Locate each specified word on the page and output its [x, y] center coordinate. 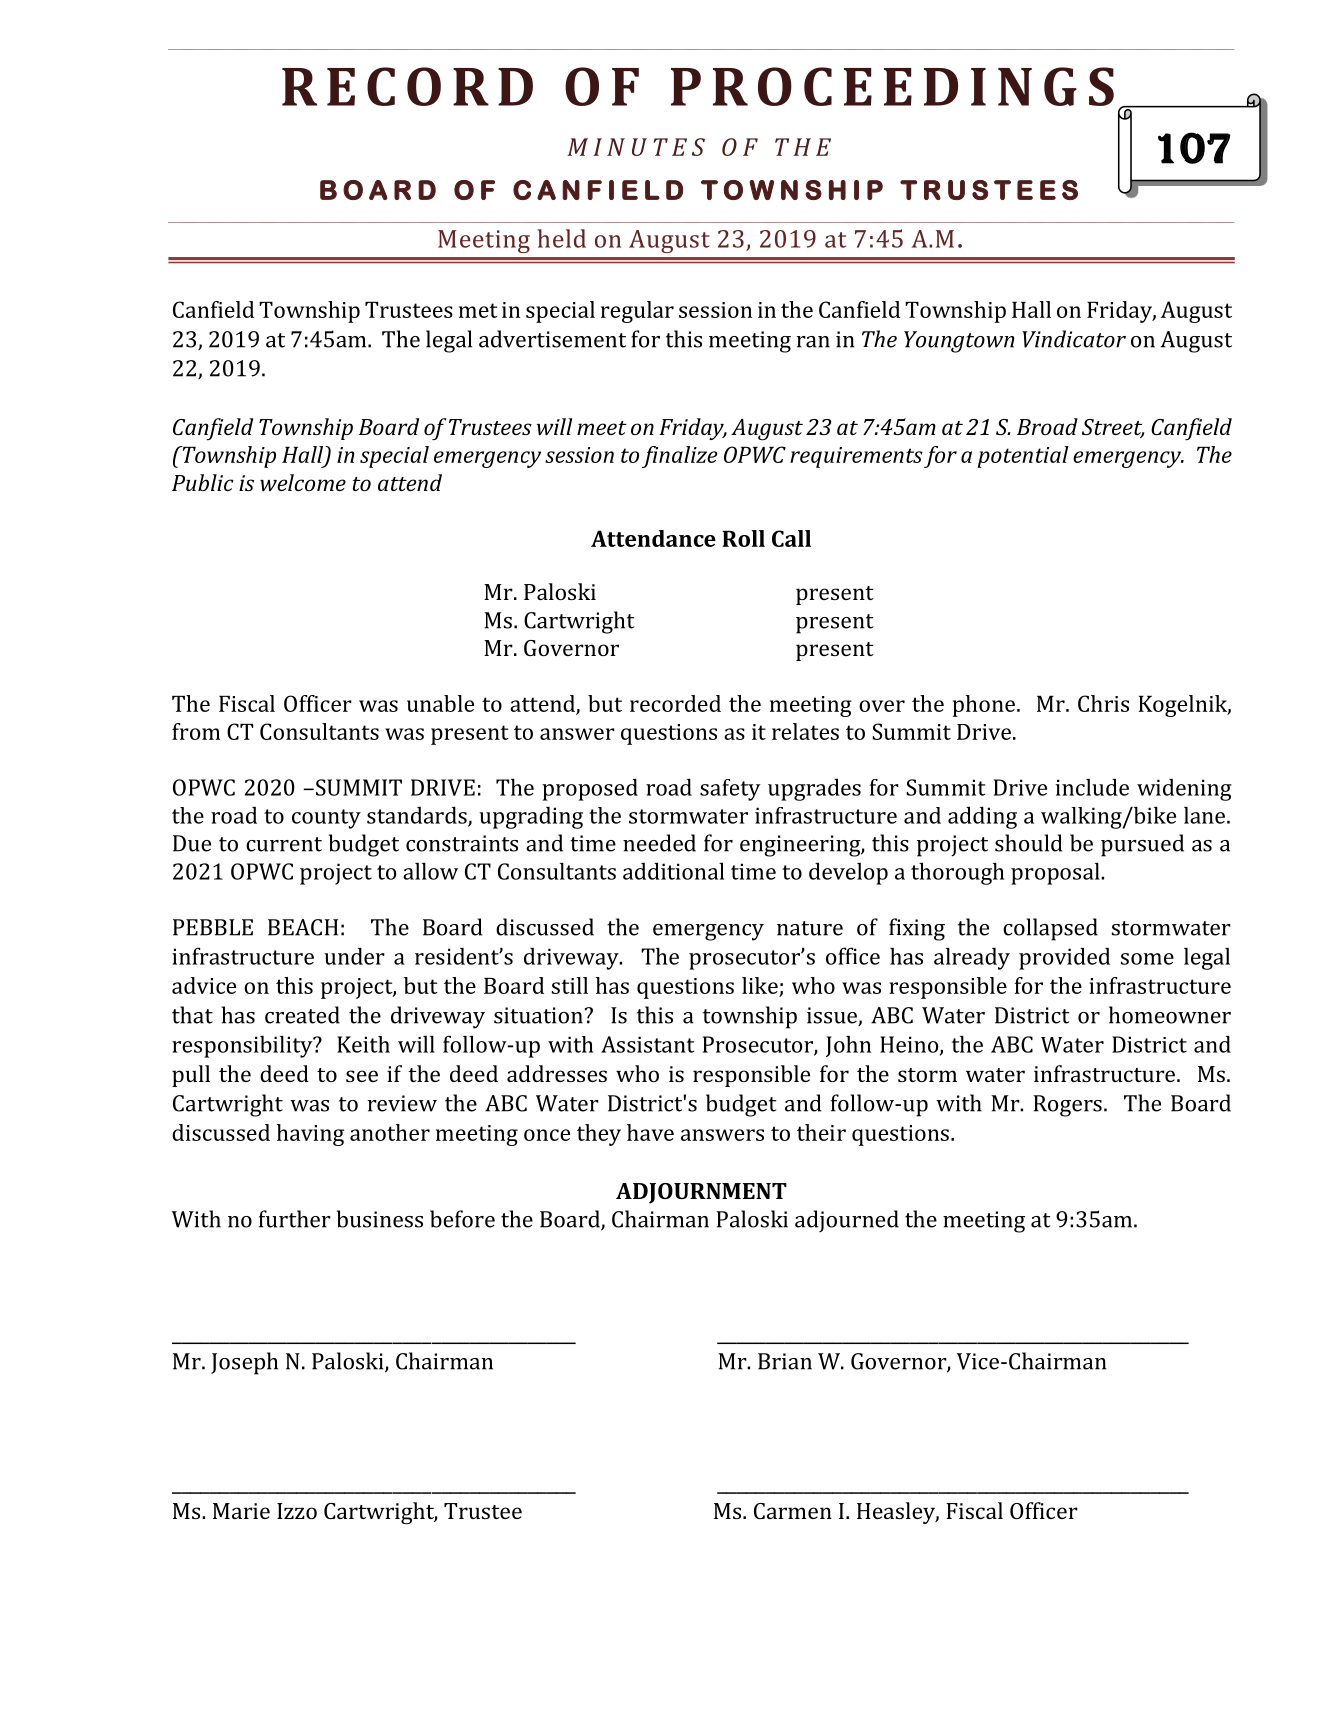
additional [673, 871]
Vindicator [1074, 339]
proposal [1056, 873]
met [478, 310]
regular [637, 312]
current [284, 844]
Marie [241, 1511]
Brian [785, 1361]
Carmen [793, 1511]
